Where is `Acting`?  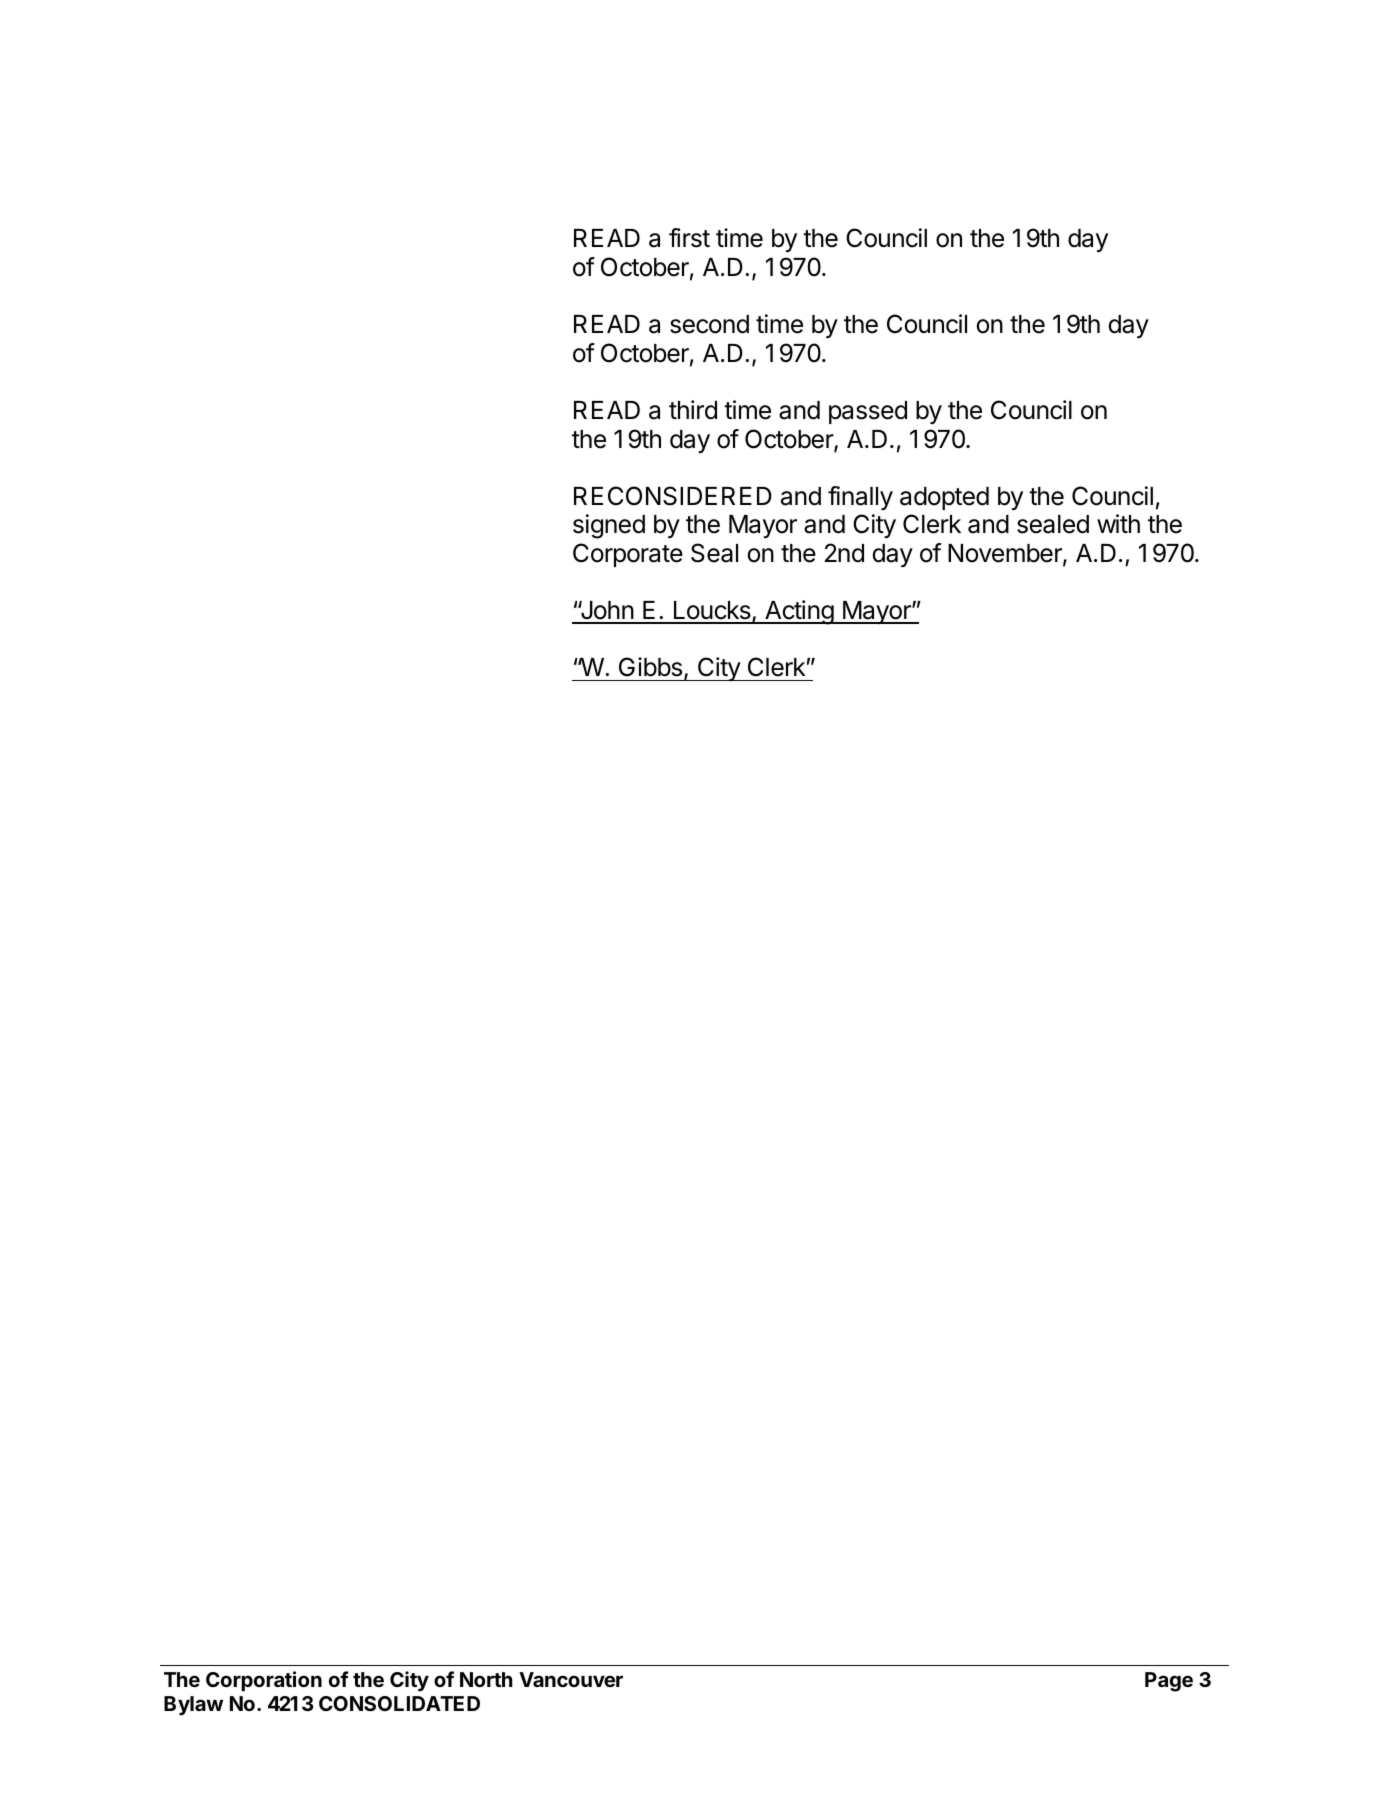
Acting is located at coordinates (799, 612).
